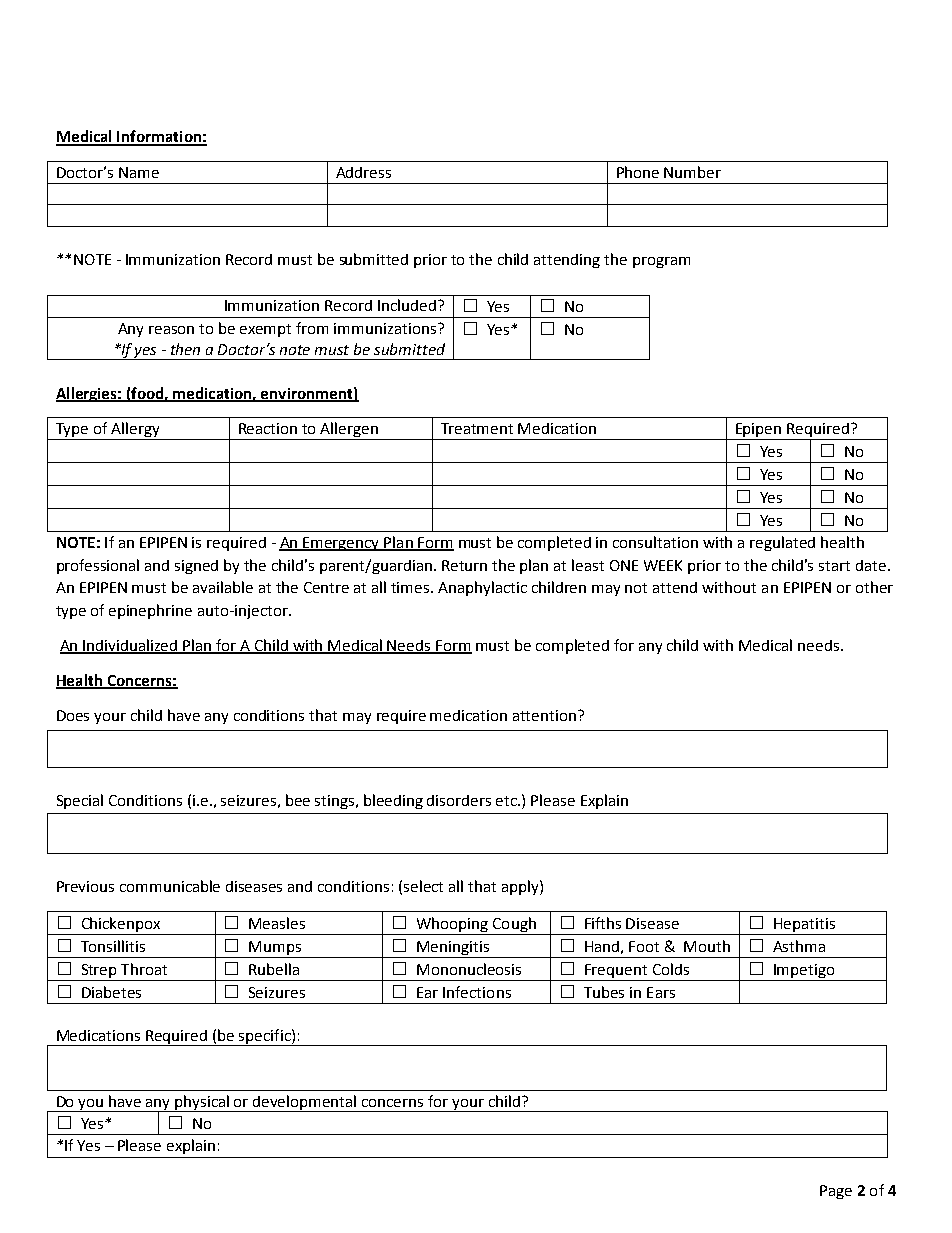 This screenshot has height=1233, width=952. Describe the element at coordinates (131, 646) in the screenshot. I see `Individualized` at that location.
